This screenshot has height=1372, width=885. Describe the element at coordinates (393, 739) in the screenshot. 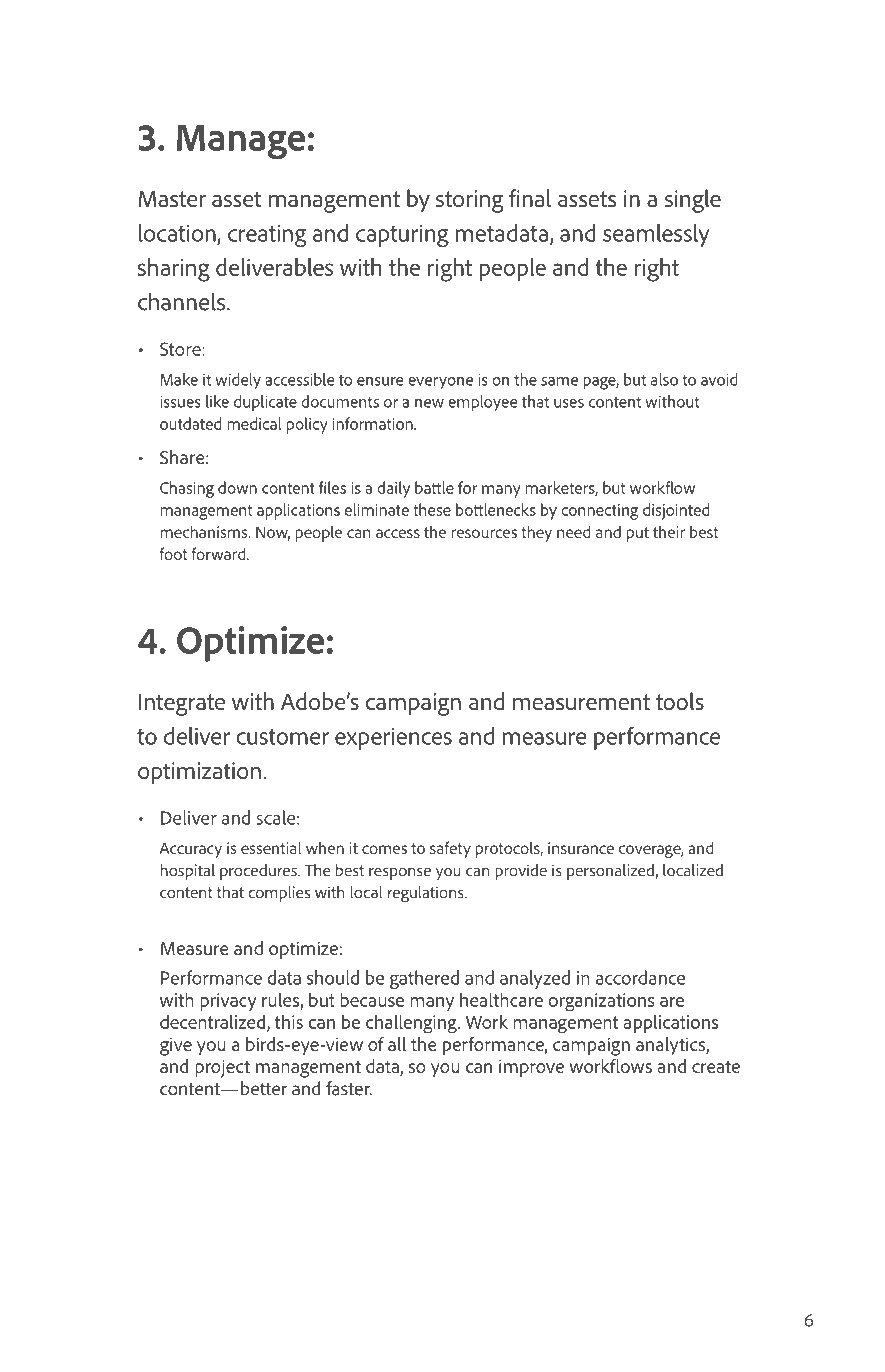

I see `experiences` at that location.
